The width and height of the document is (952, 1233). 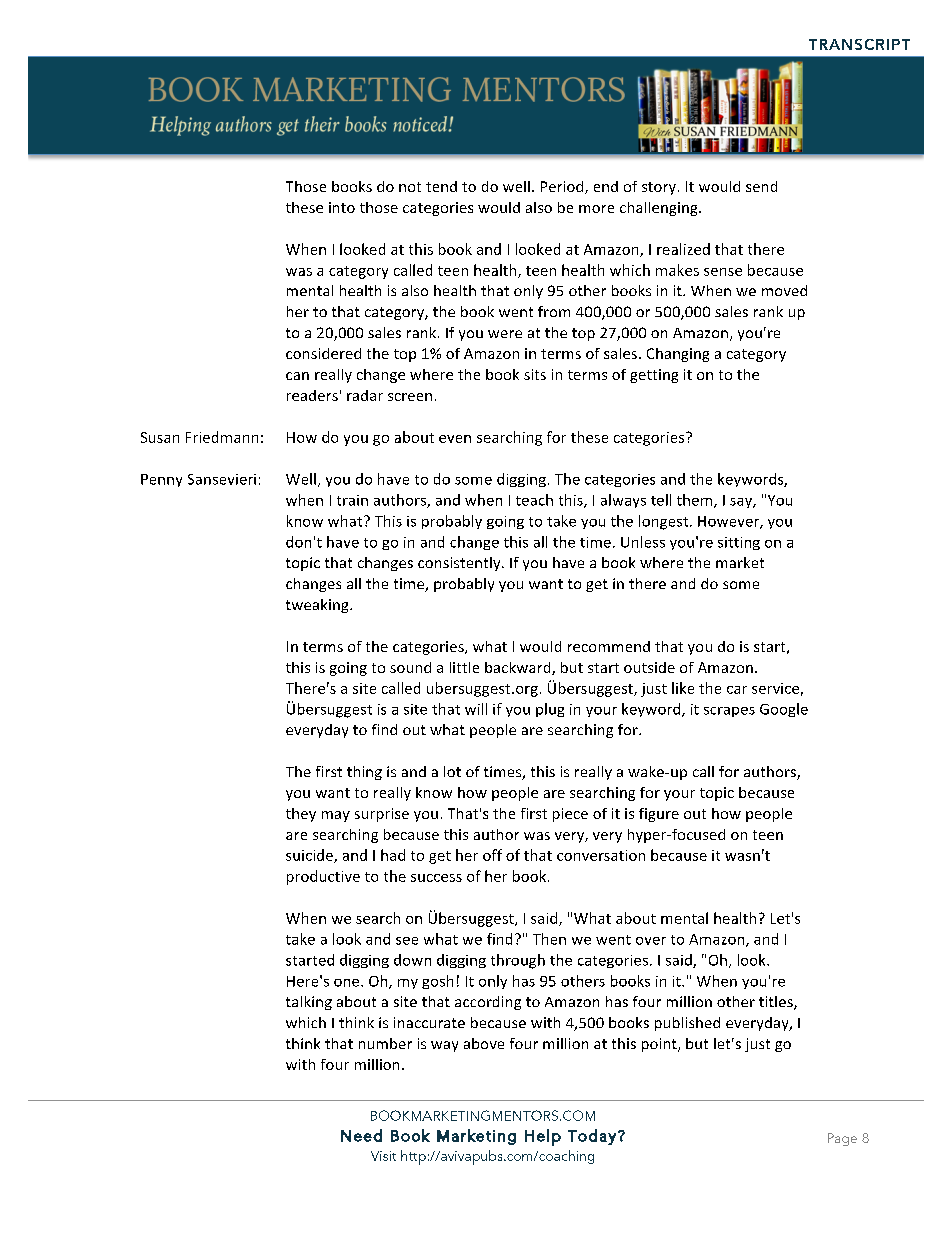 What do you see at coordinates (842, 1139) in the document?
I see `Page` at bounding box center [842, 1139].
